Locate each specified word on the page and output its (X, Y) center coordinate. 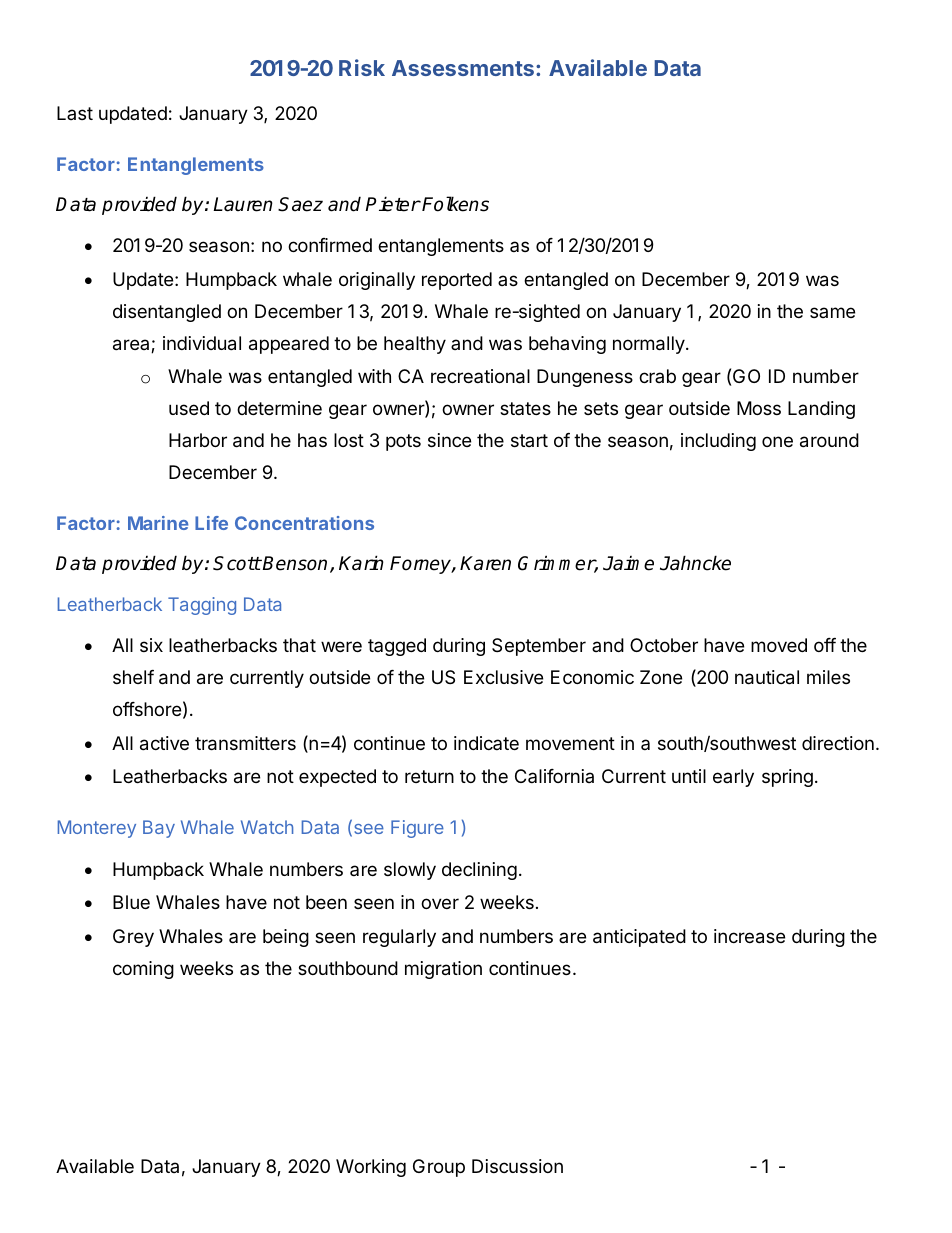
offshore (147, 709)
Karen (485, 563)
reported (457, 281)
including (718, 442)
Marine (158, 523)
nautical (767, 677)
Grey (133, 938)
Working (371, 1168)
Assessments (463, 68)
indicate (486, 743)
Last (75, 113)
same (832, 312)
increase (749, 936)
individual (202, 343)
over (440, 903)
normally (649, 345)
